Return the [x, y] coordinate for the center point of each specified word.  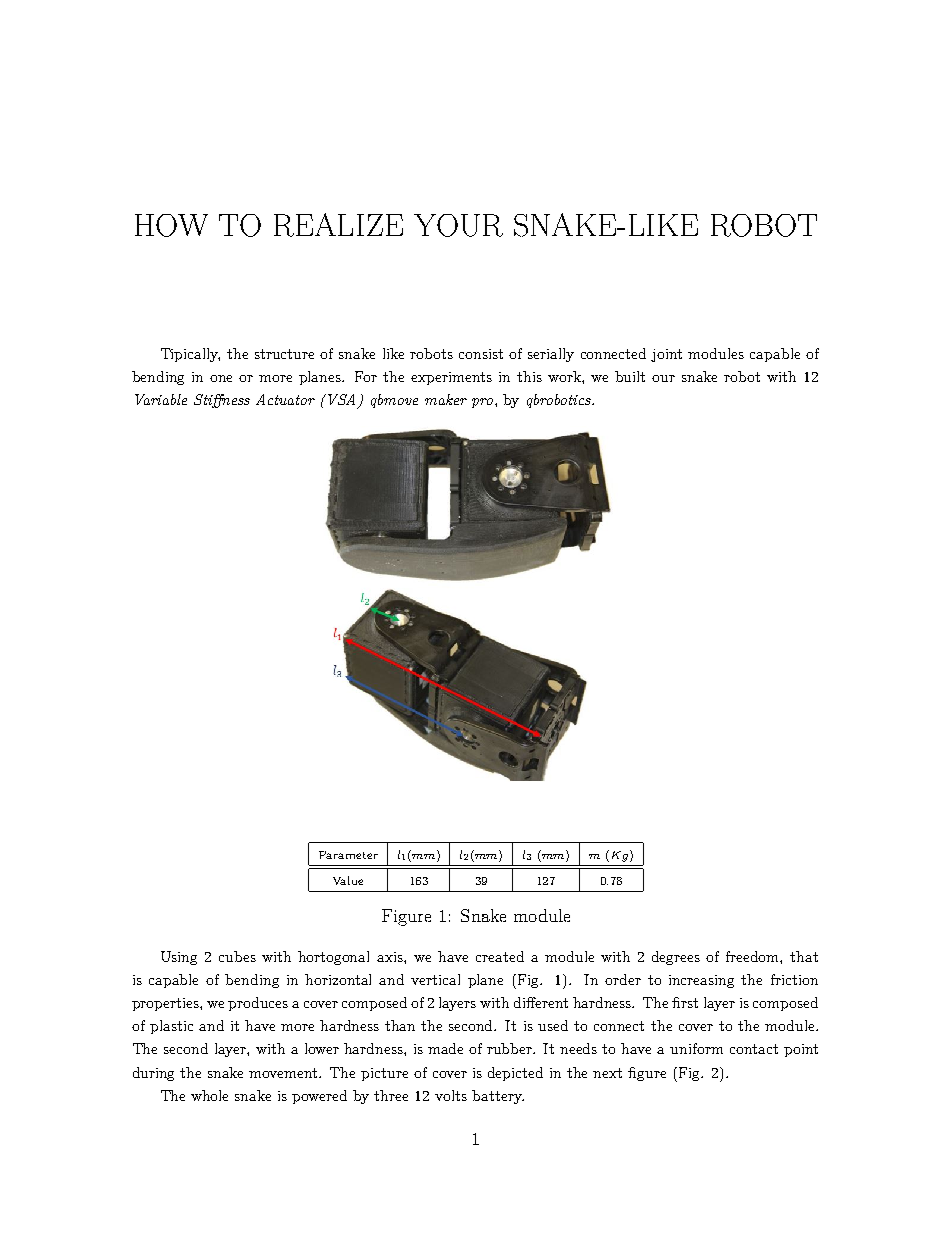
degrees [676, 958]
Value [348, 880]
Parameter [348, 855]
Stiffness [222, 401]
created [500, 956]
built [630, 376]
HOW [171, 225]
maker [446, 399]
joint [666, 355]
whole [209, 1095]
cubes [237, 956]
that [804, 956]
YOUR [458, 225]
